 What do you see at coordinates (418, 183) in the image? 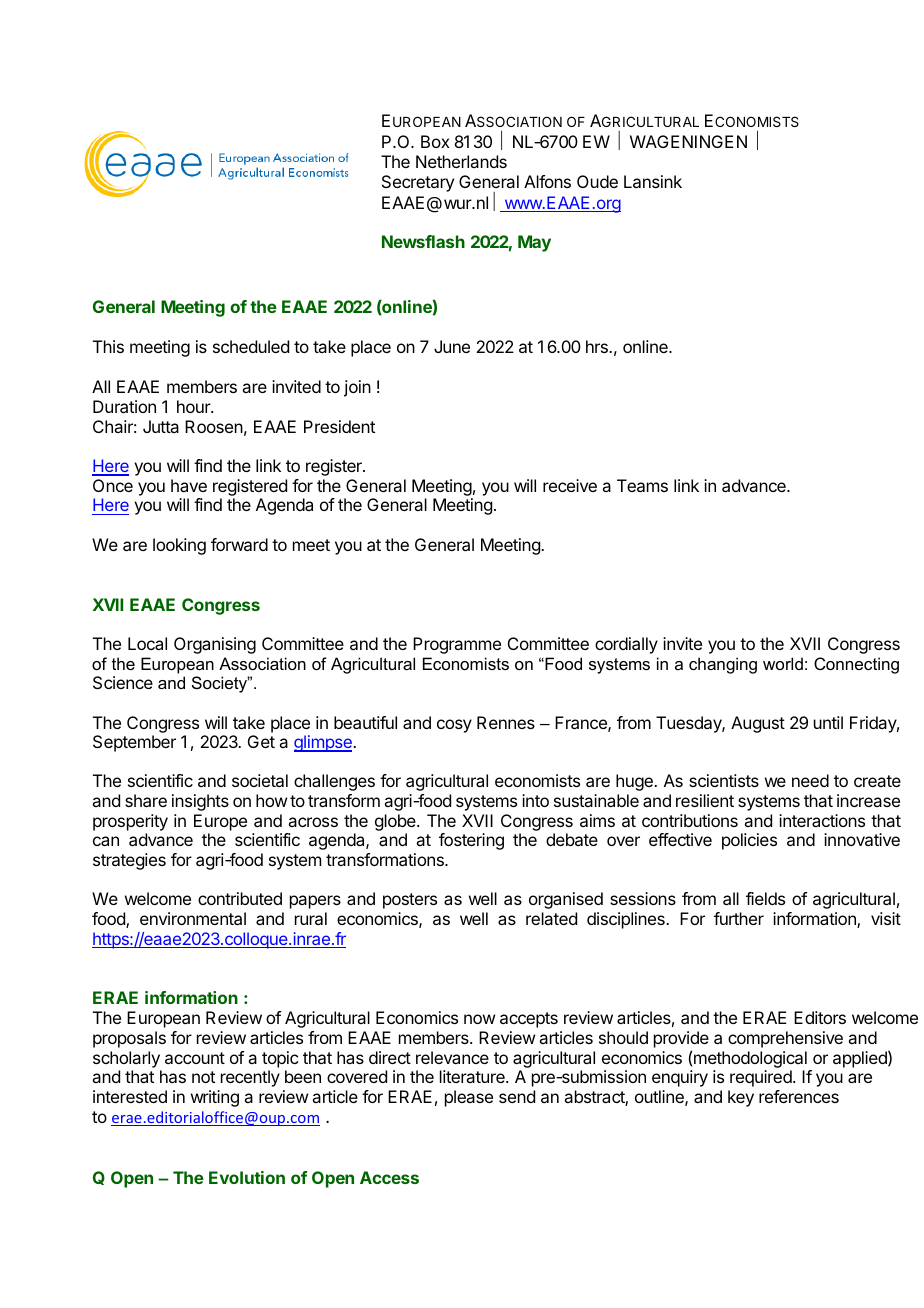
I see `Secretary` at bounding box center [418, 183].
